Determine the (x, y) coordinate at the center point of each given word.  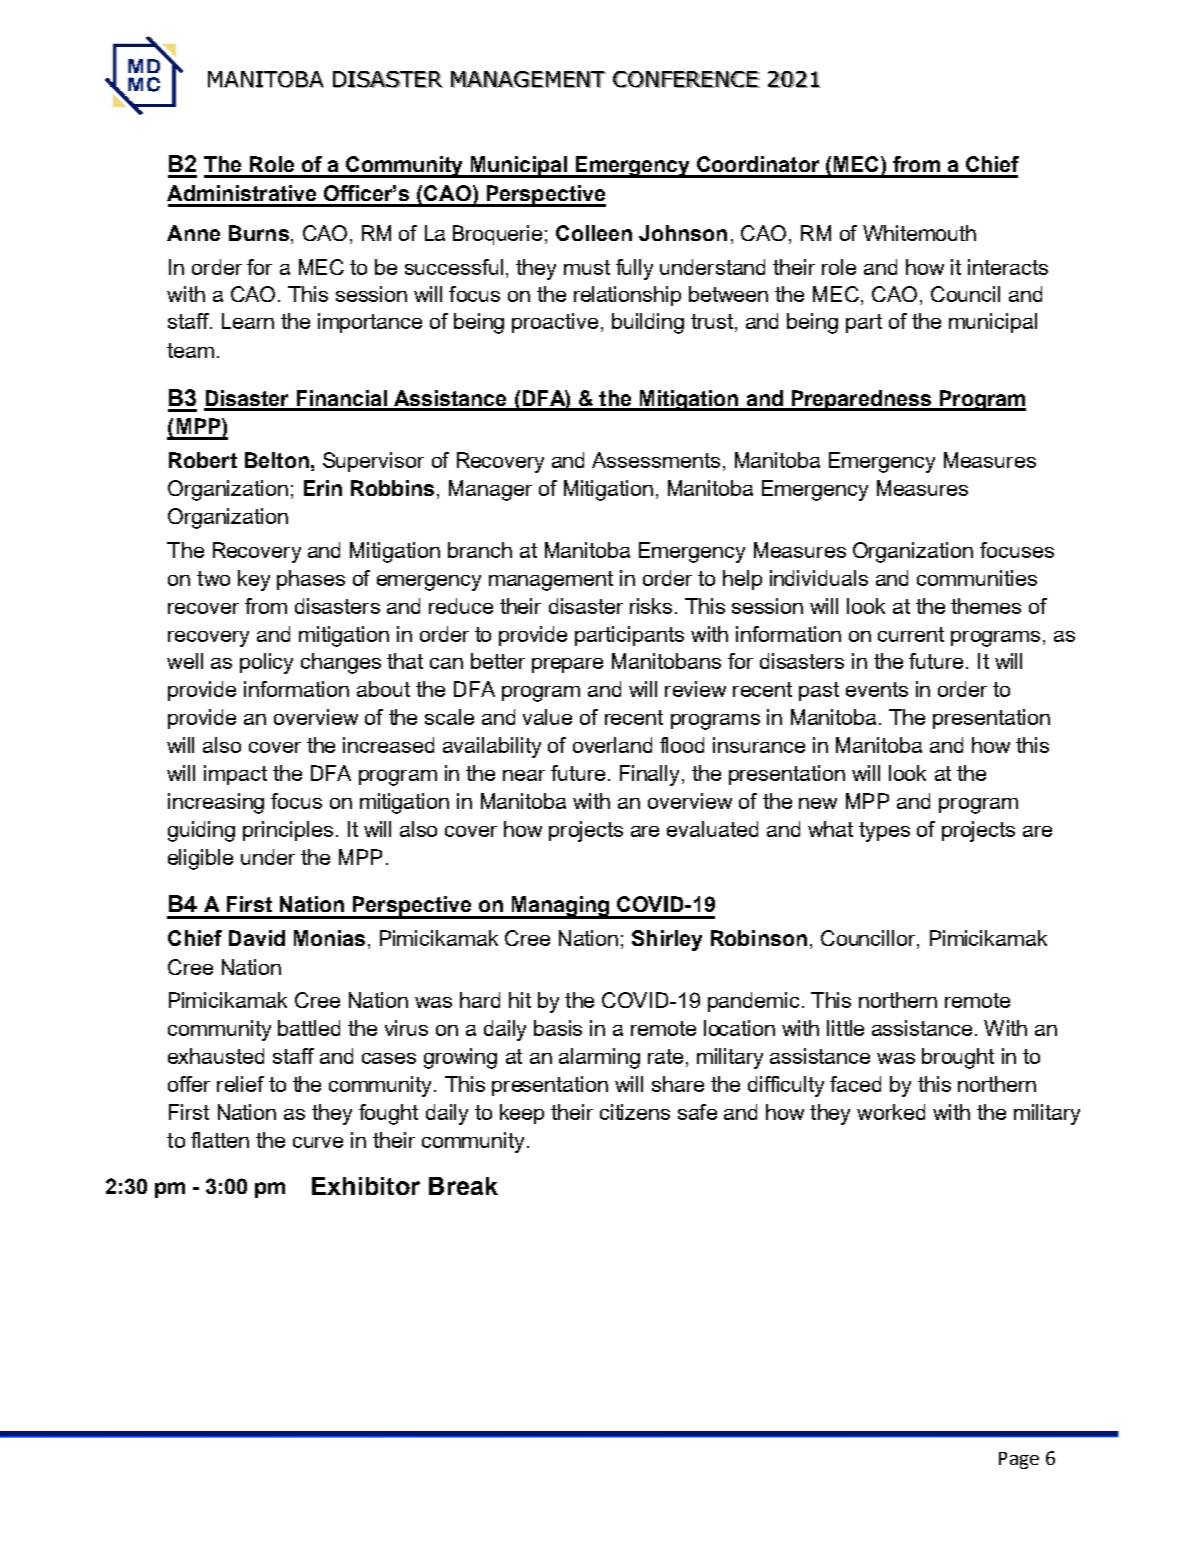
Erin (323, 488)
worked (891, 1112)
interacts (1008, 267)
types (884, 832)
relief (240, 1084)
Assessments (656, 460)
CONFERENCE (686, 79)
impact (235, 775)
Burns (259, 233)
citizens (635, 1112)
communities (977, 578)
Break (463, 1186)
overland (612, 745)
